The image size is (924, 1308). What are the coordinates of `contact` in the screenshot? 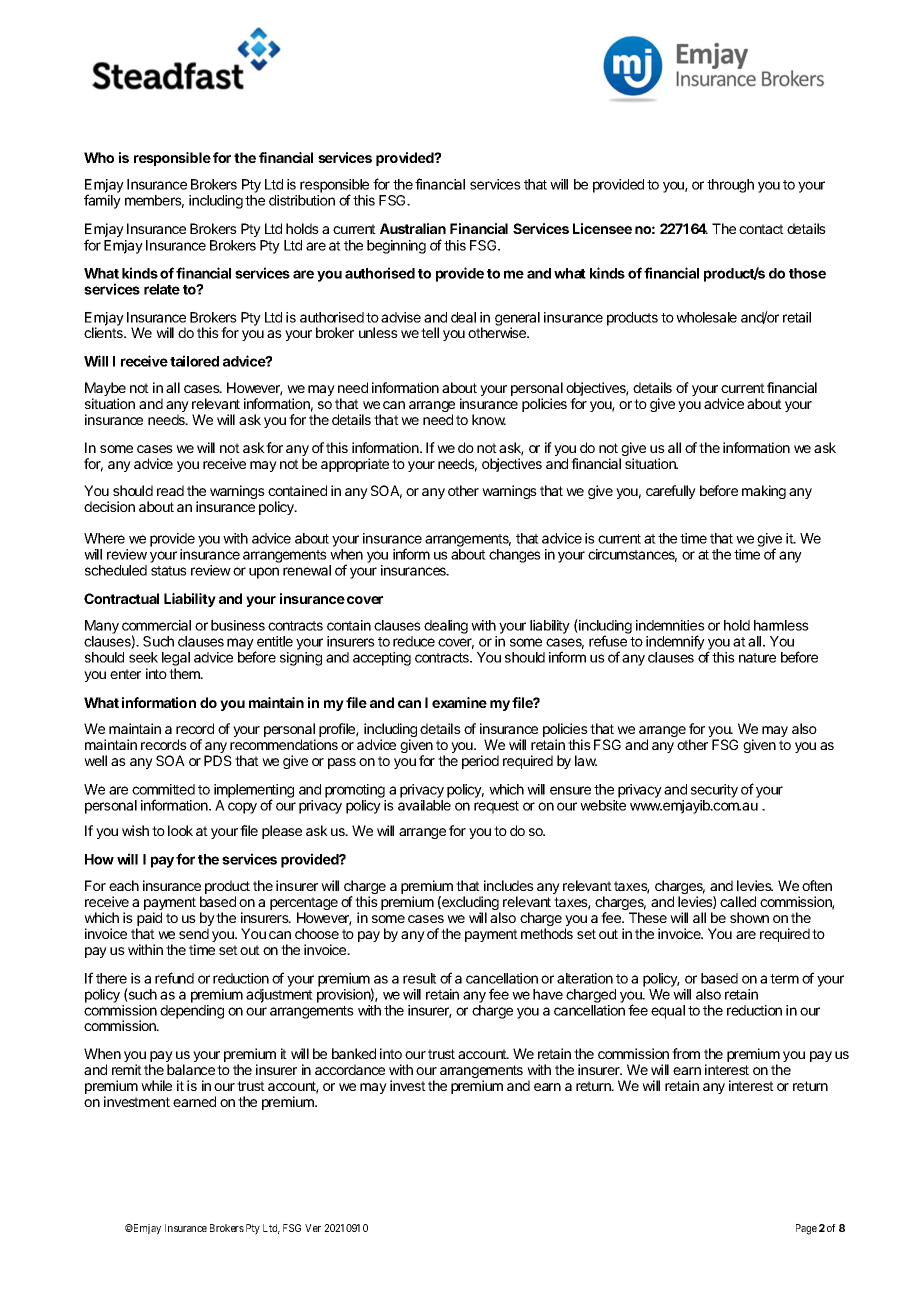 It's located at (761, 229).
